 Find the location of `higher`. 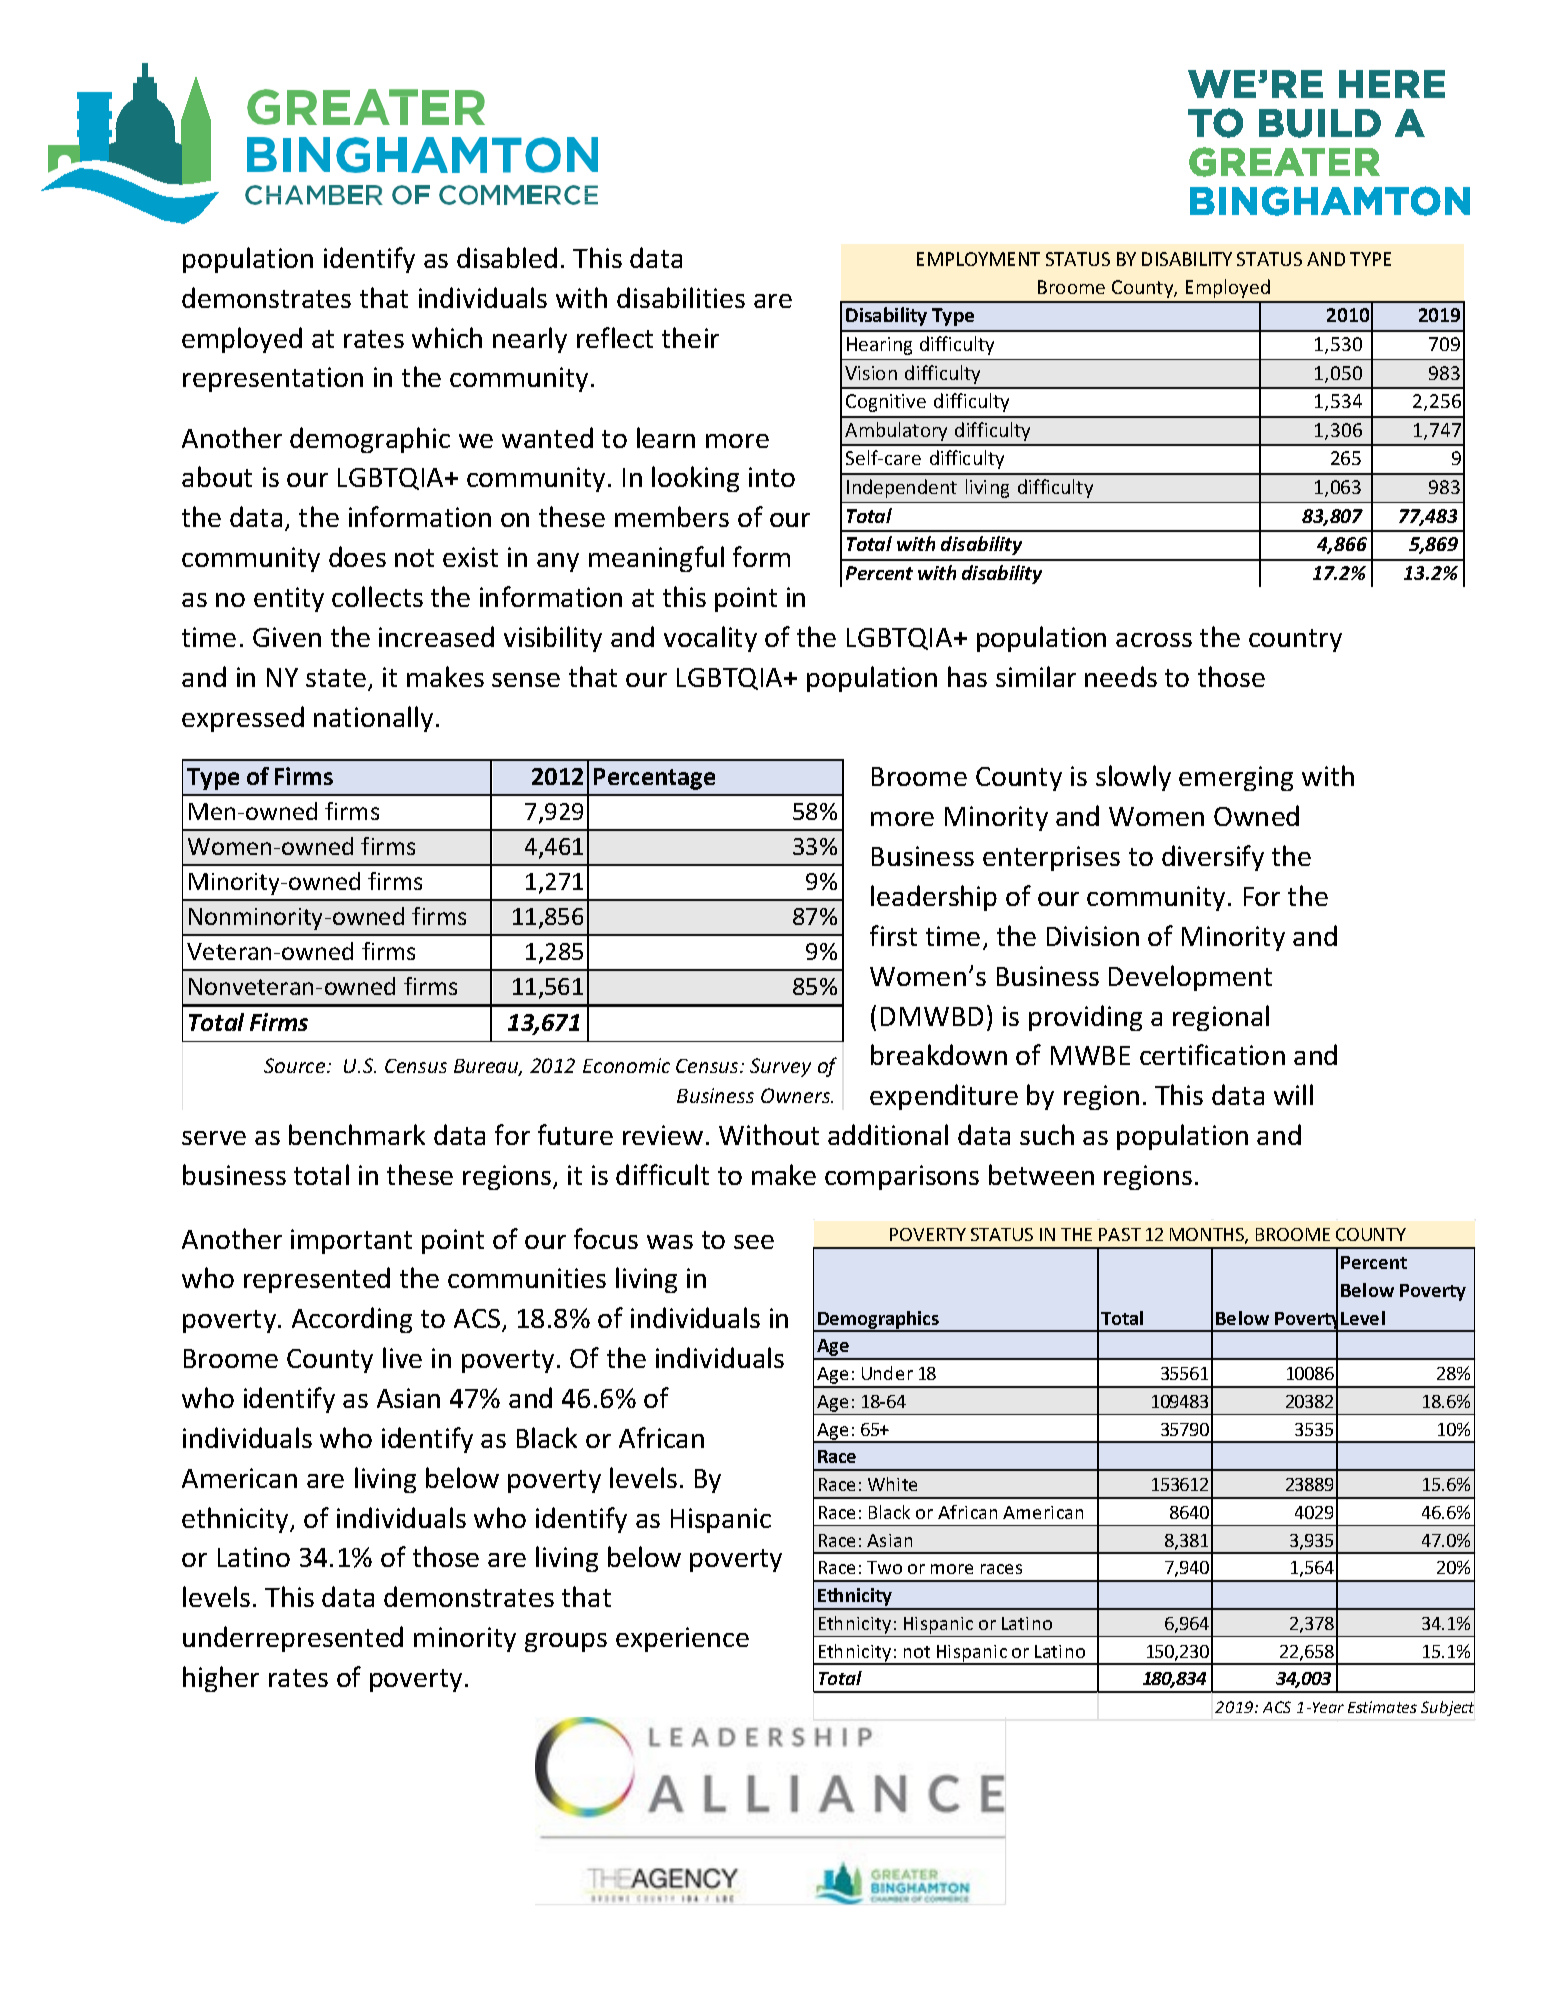

higher is located at coordinates (221, 1679).
